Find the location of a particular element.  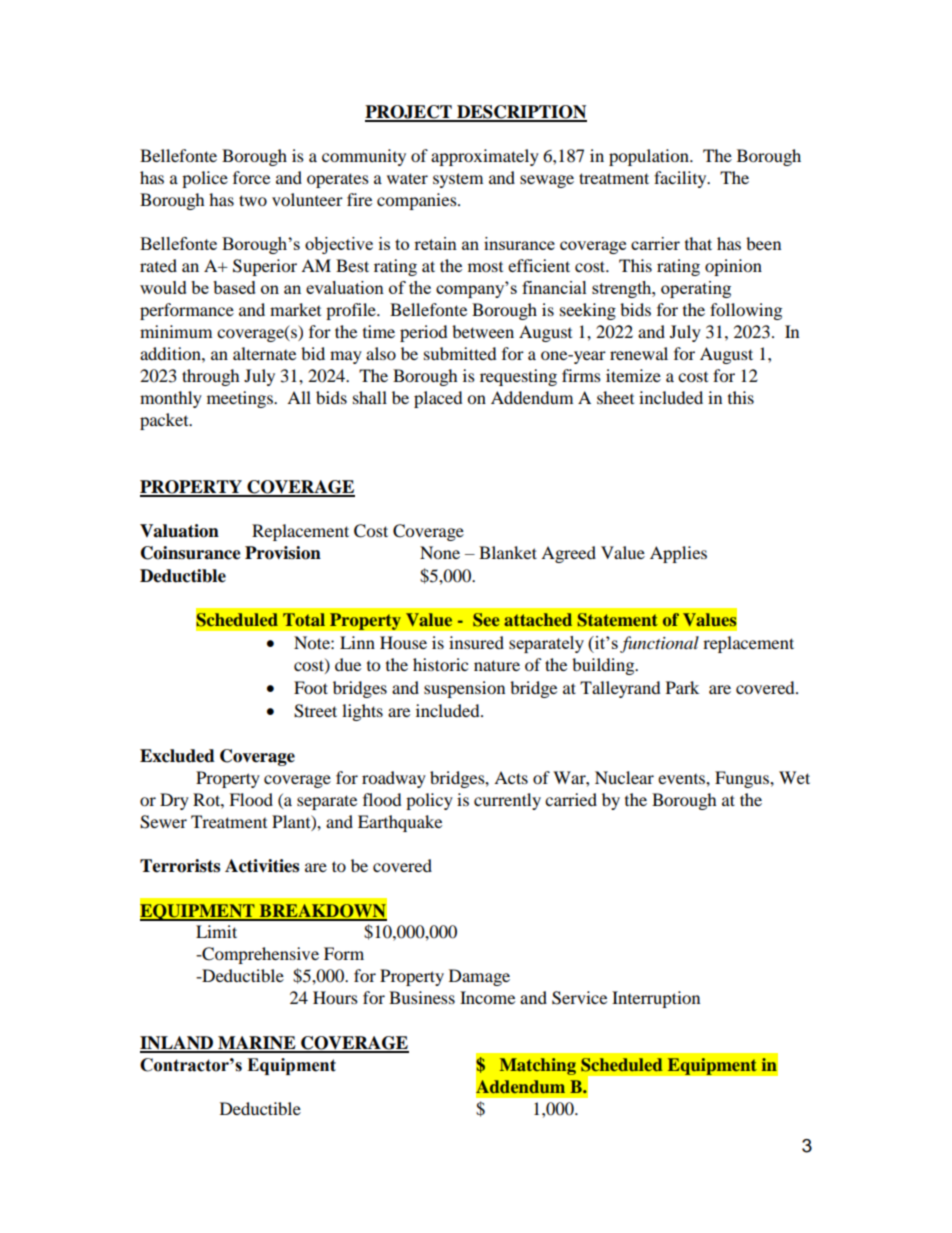

placed is located at coordinates (438, 399).
